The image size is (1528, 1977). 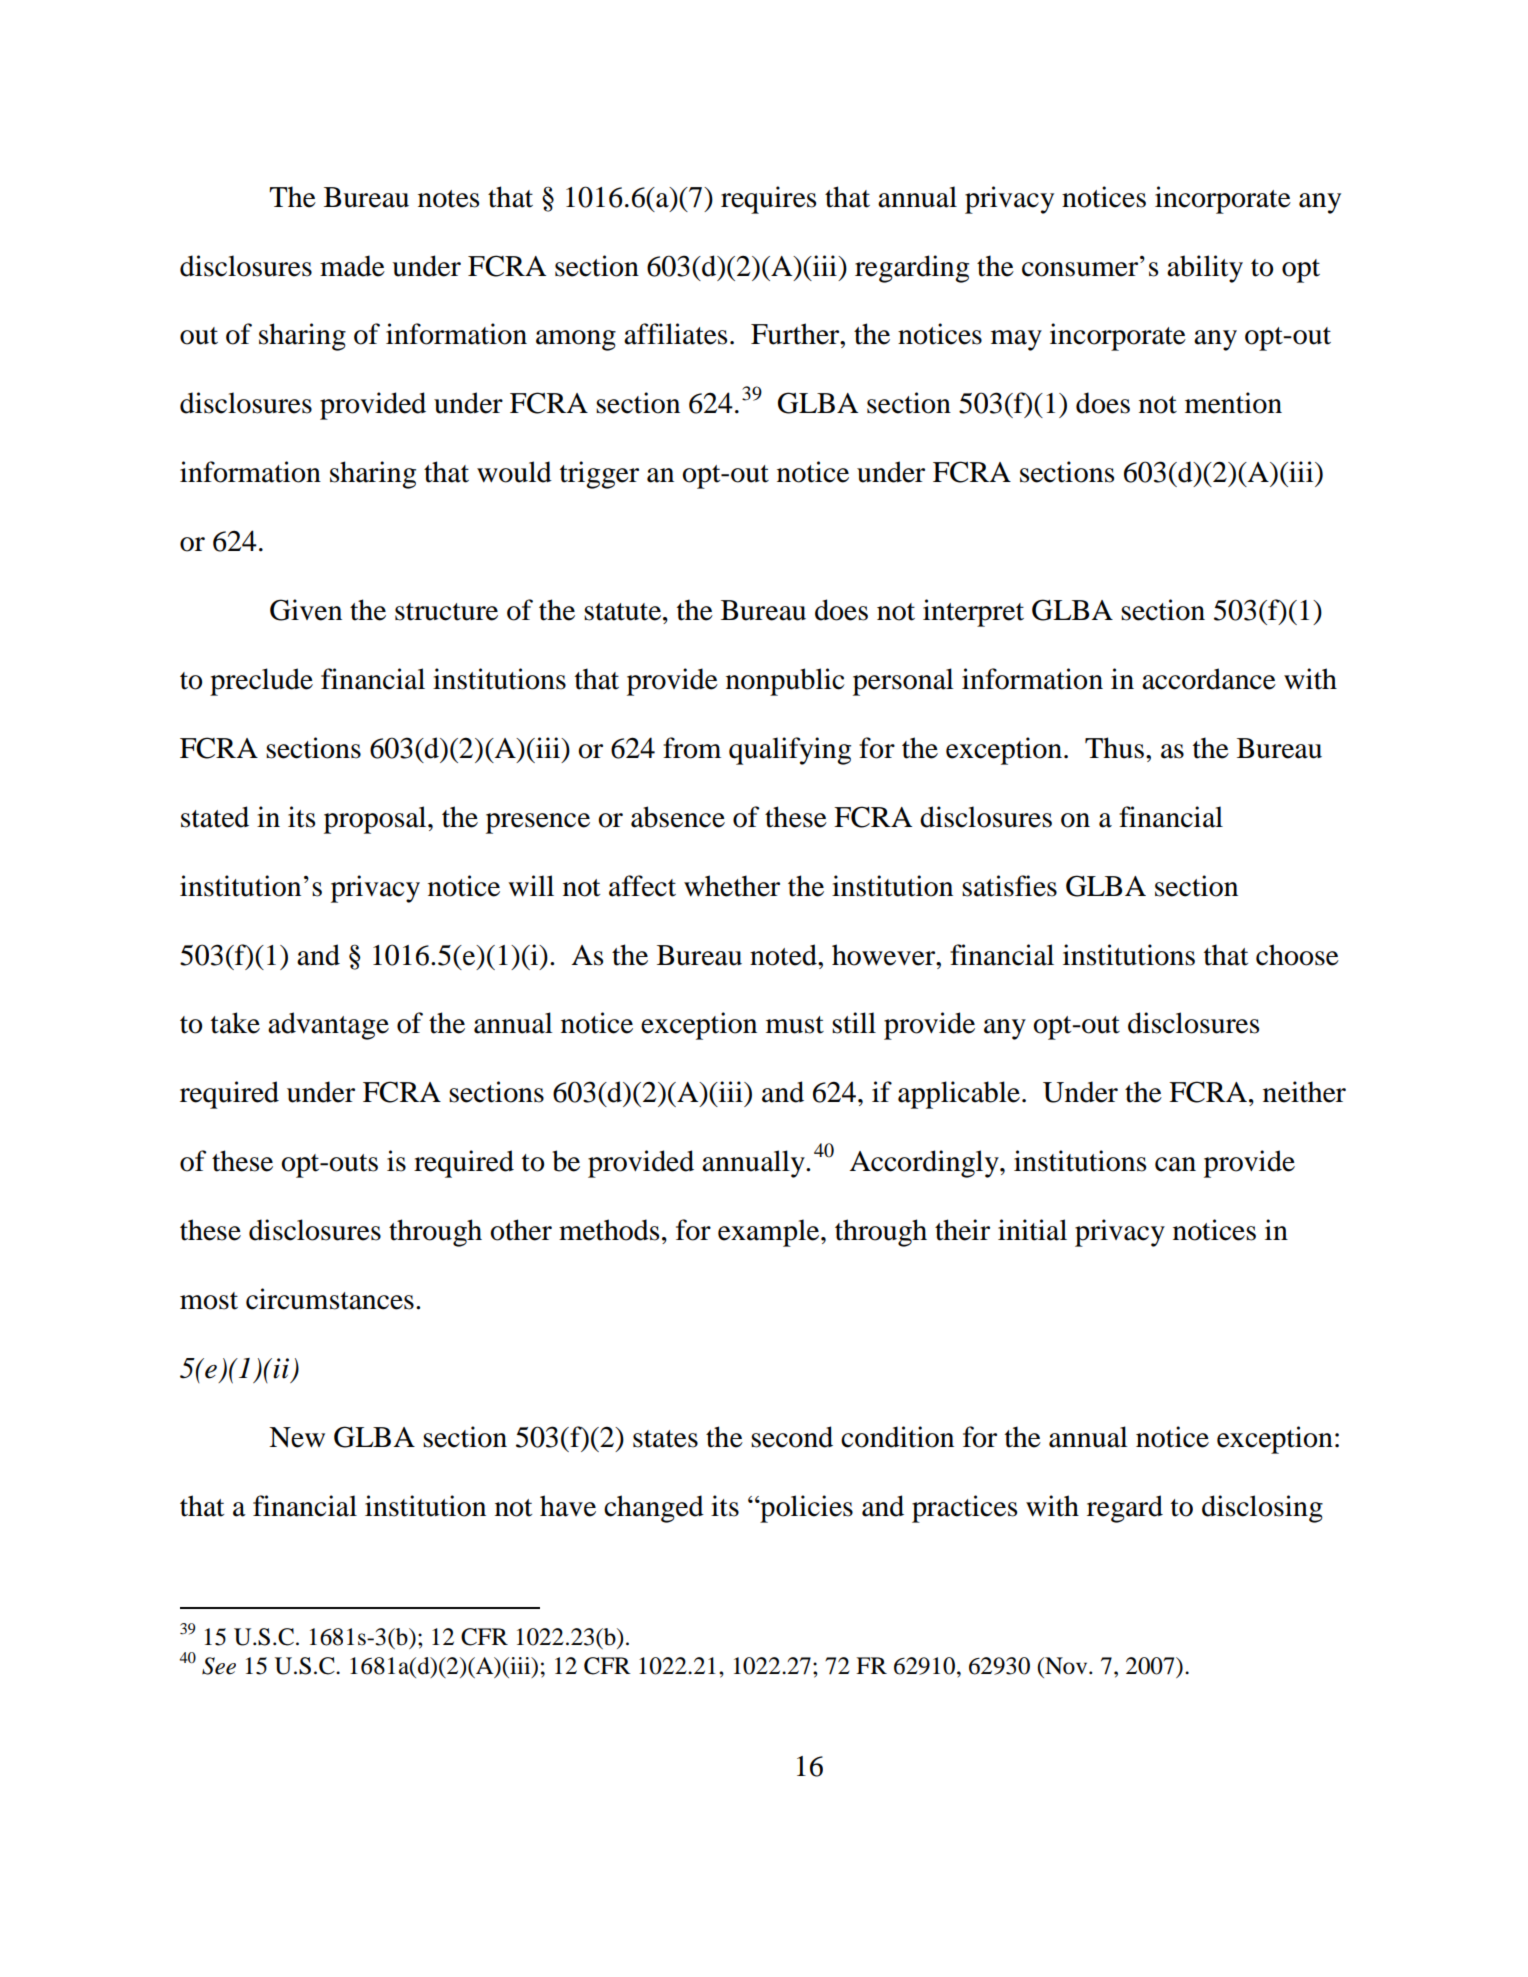 I want to click on made, so click(x=352, y=266).
